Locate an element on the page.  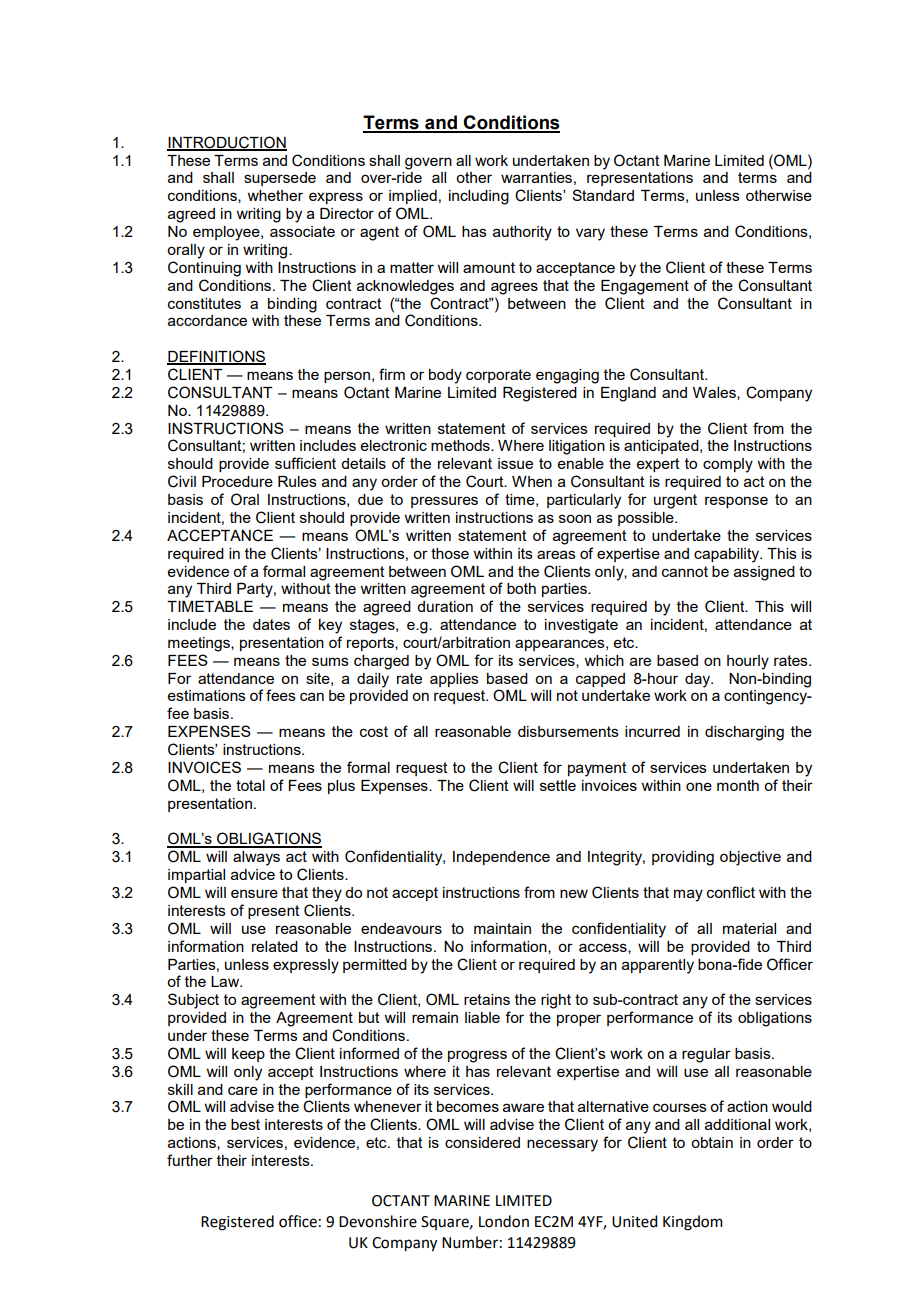
pressures is located at coordinates (444, 502).
